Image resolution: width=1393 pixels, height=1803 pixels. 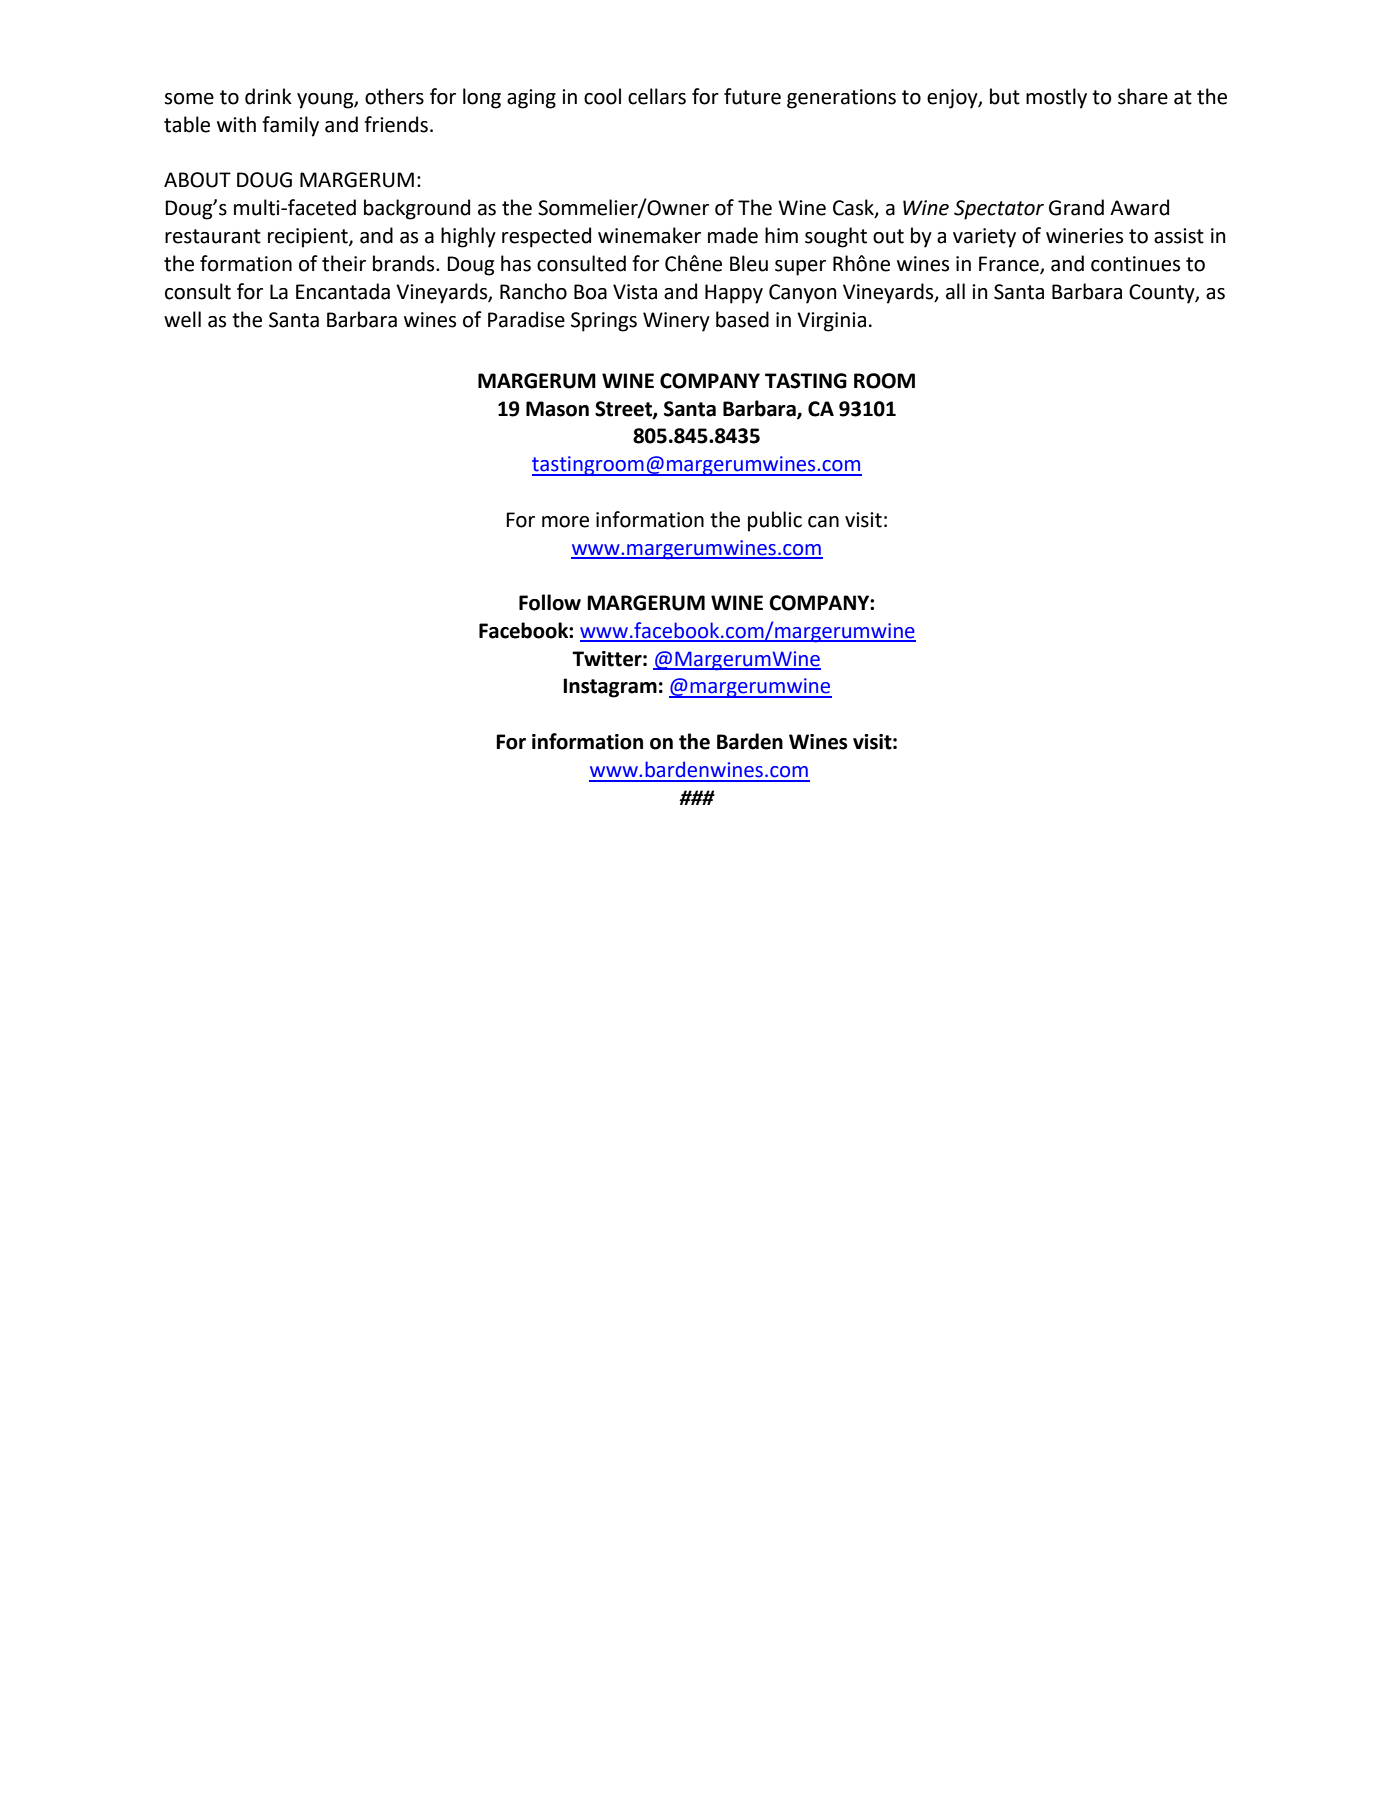 I want to click on more, so click(x=565, y=522).
